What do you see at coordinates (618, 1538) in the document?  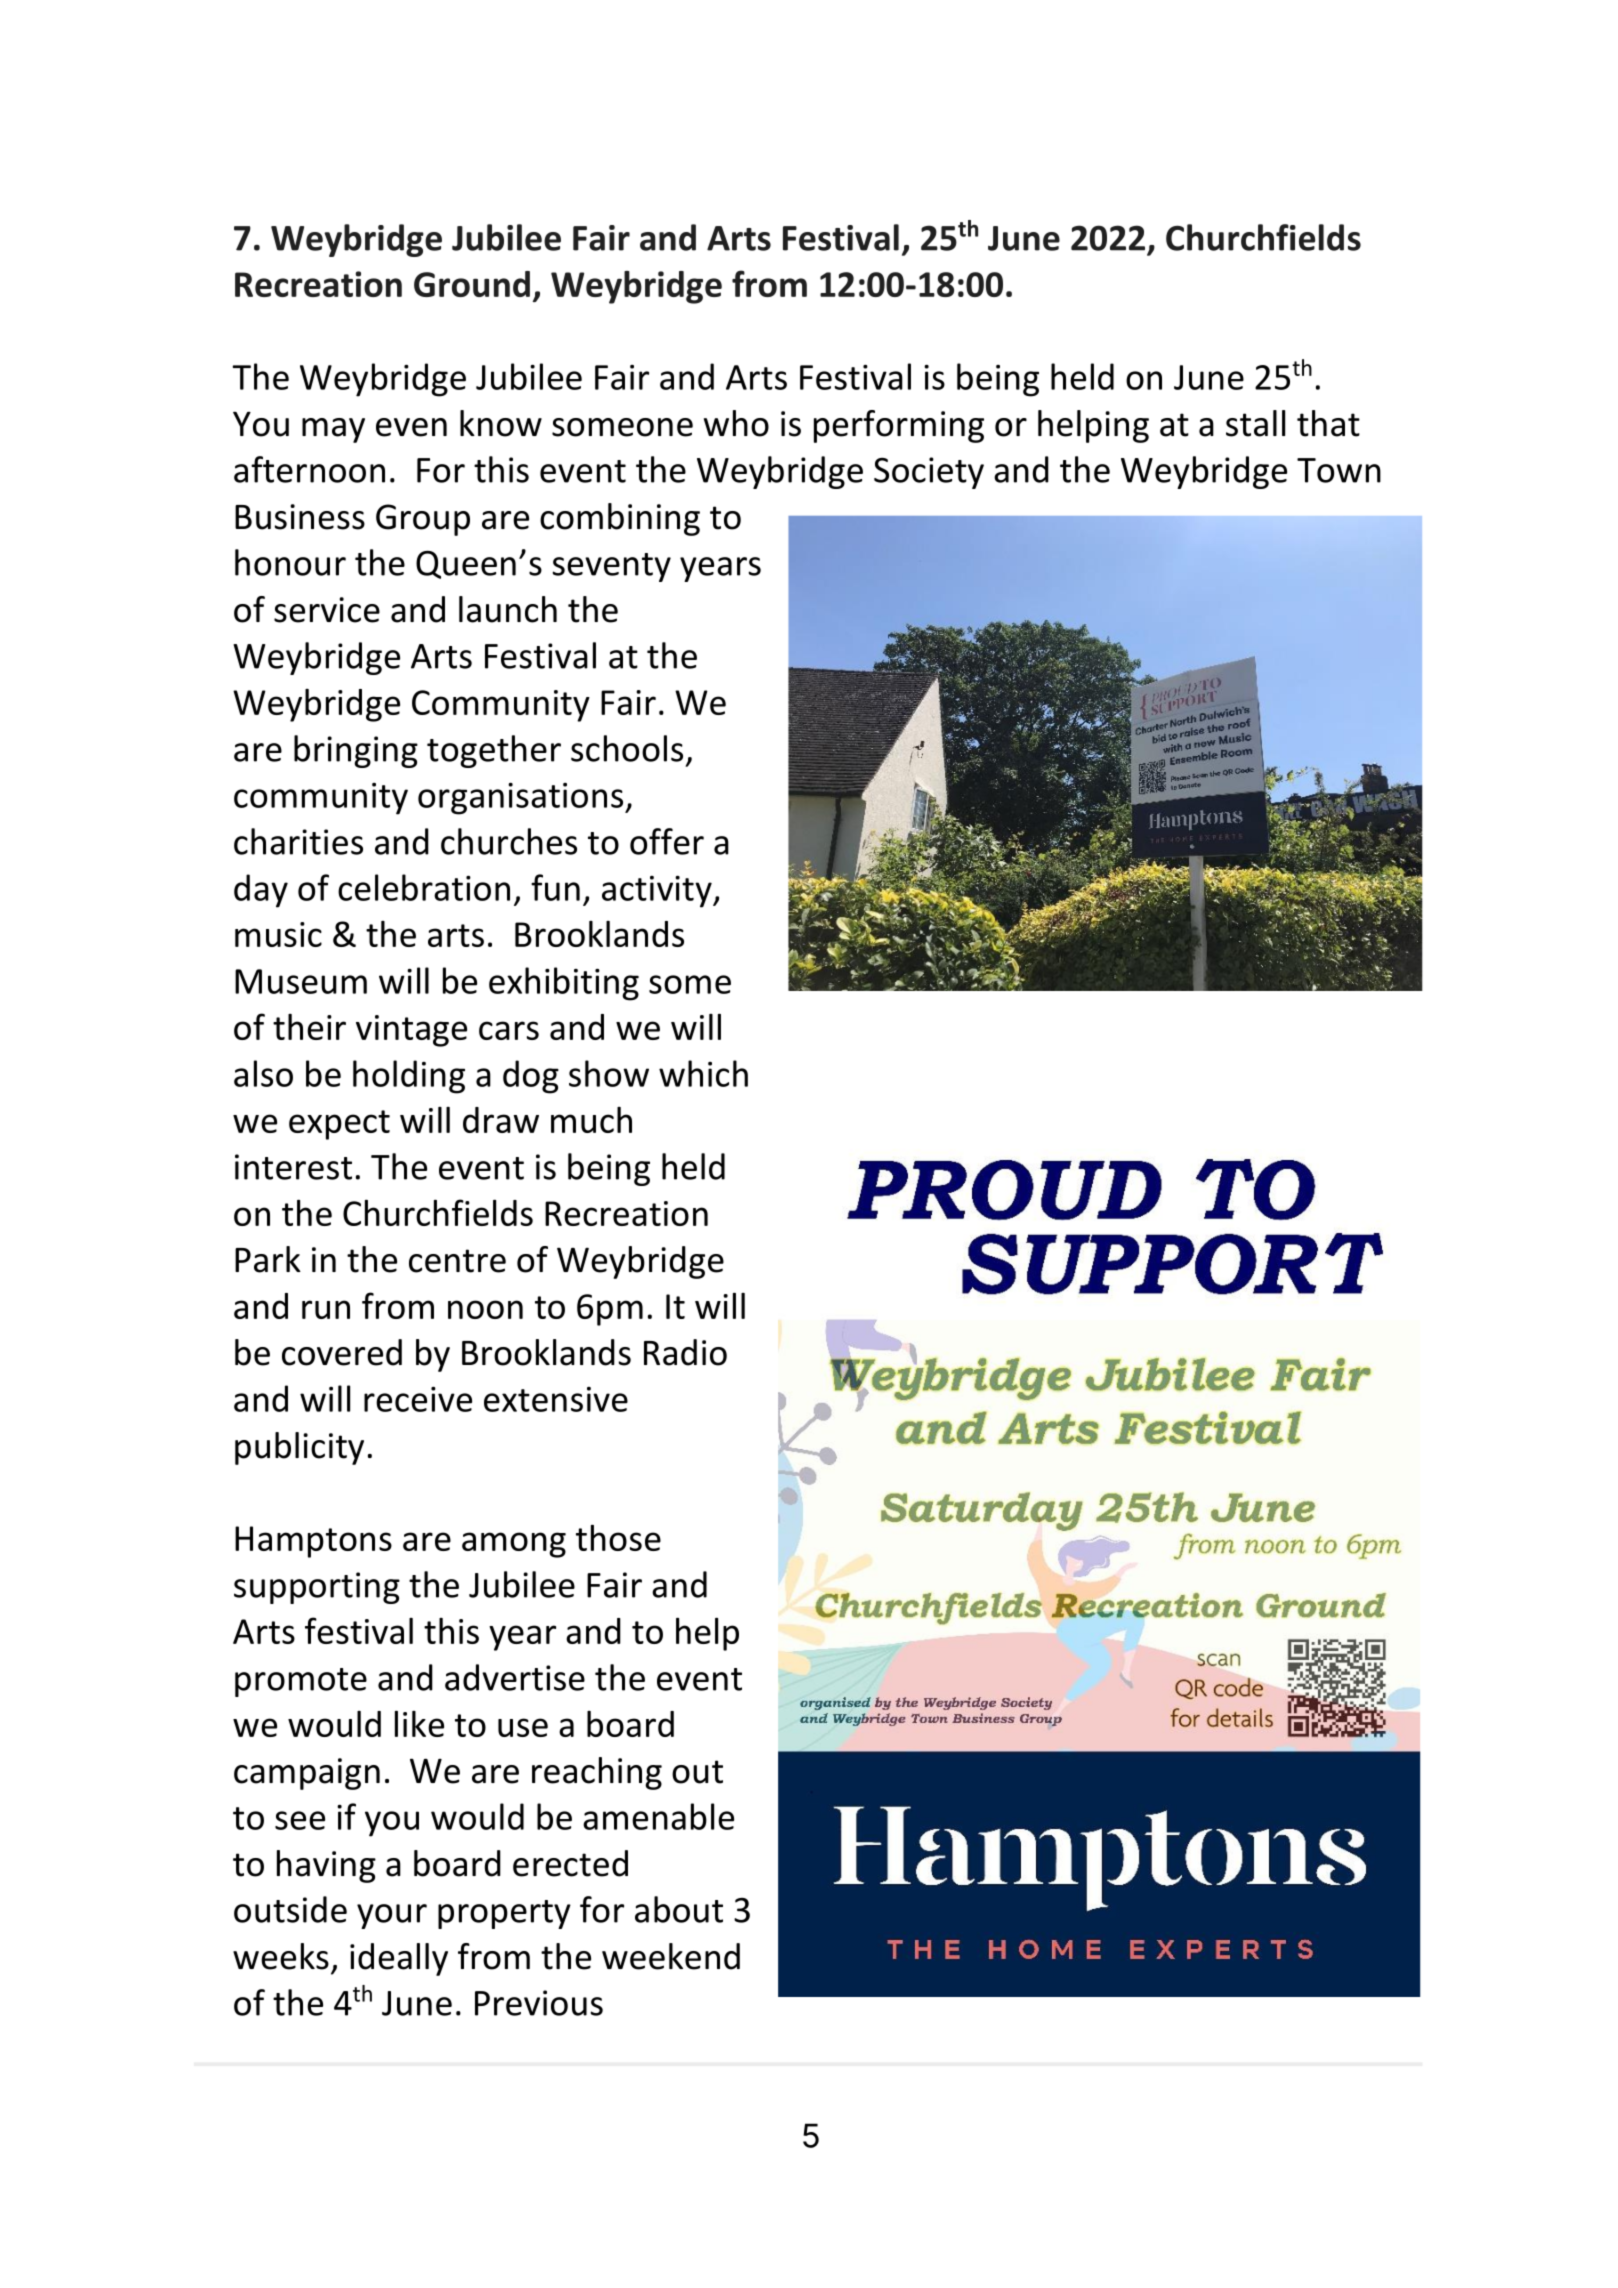 I see `those` at bounding box center [618, 1538].
